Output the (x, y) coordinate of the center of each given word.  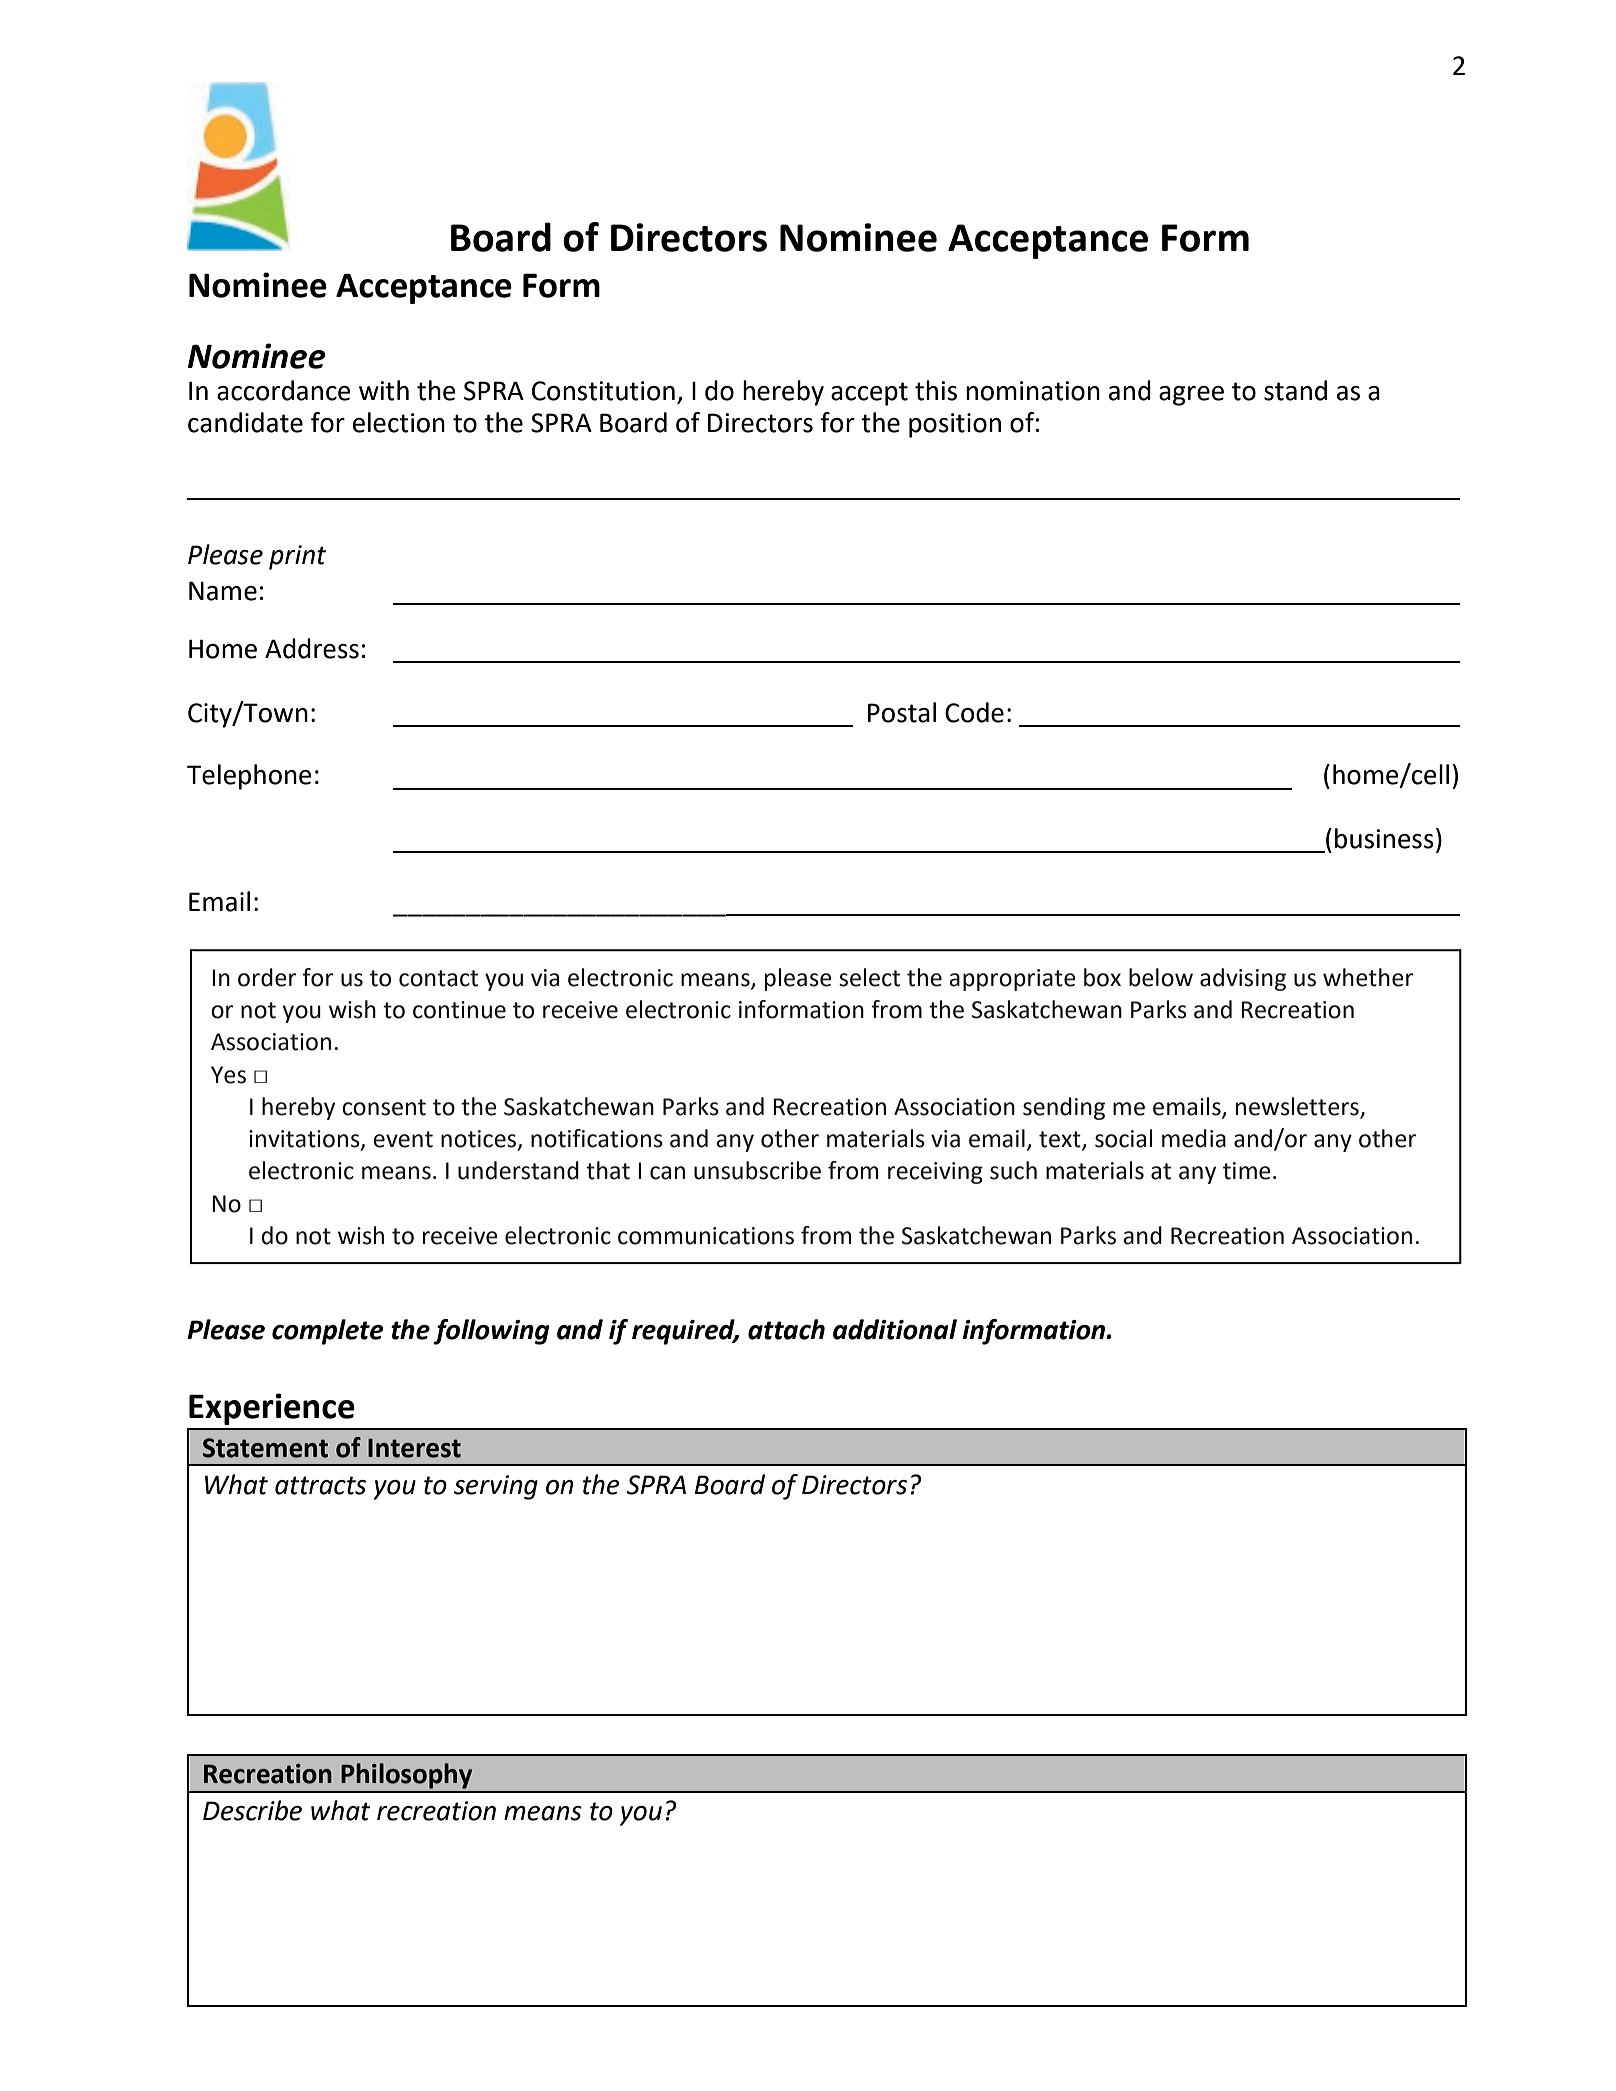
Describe (252, 1810)
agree (1191, 396)
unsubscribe (757, 1170)
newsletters (1298, 1107)
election (399, 422)
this (936, 390)
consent (384, 1107)
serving (496, 1487)
